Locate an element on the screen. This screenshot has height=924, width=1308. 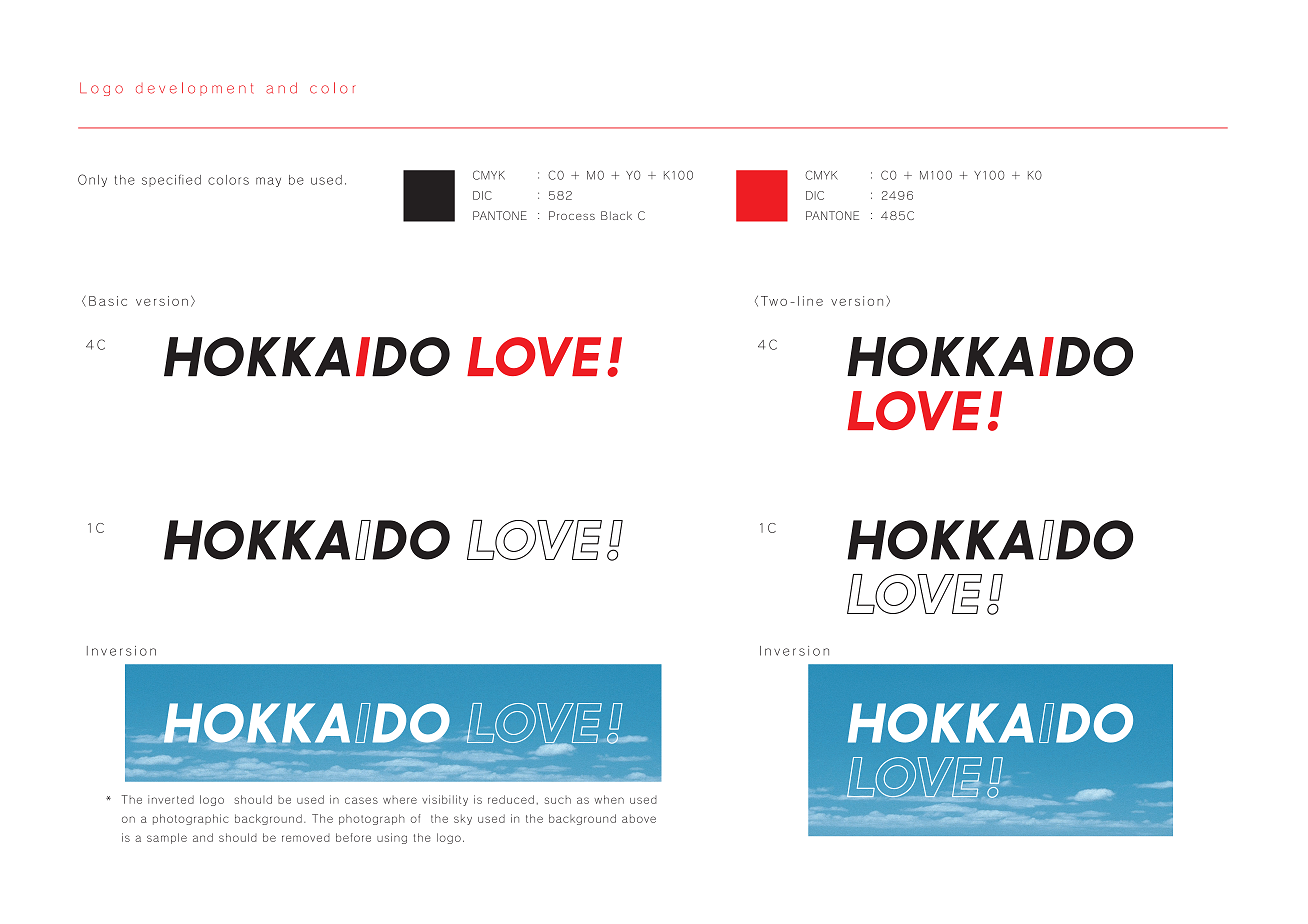
Black is located at coordinates (616, 215).
